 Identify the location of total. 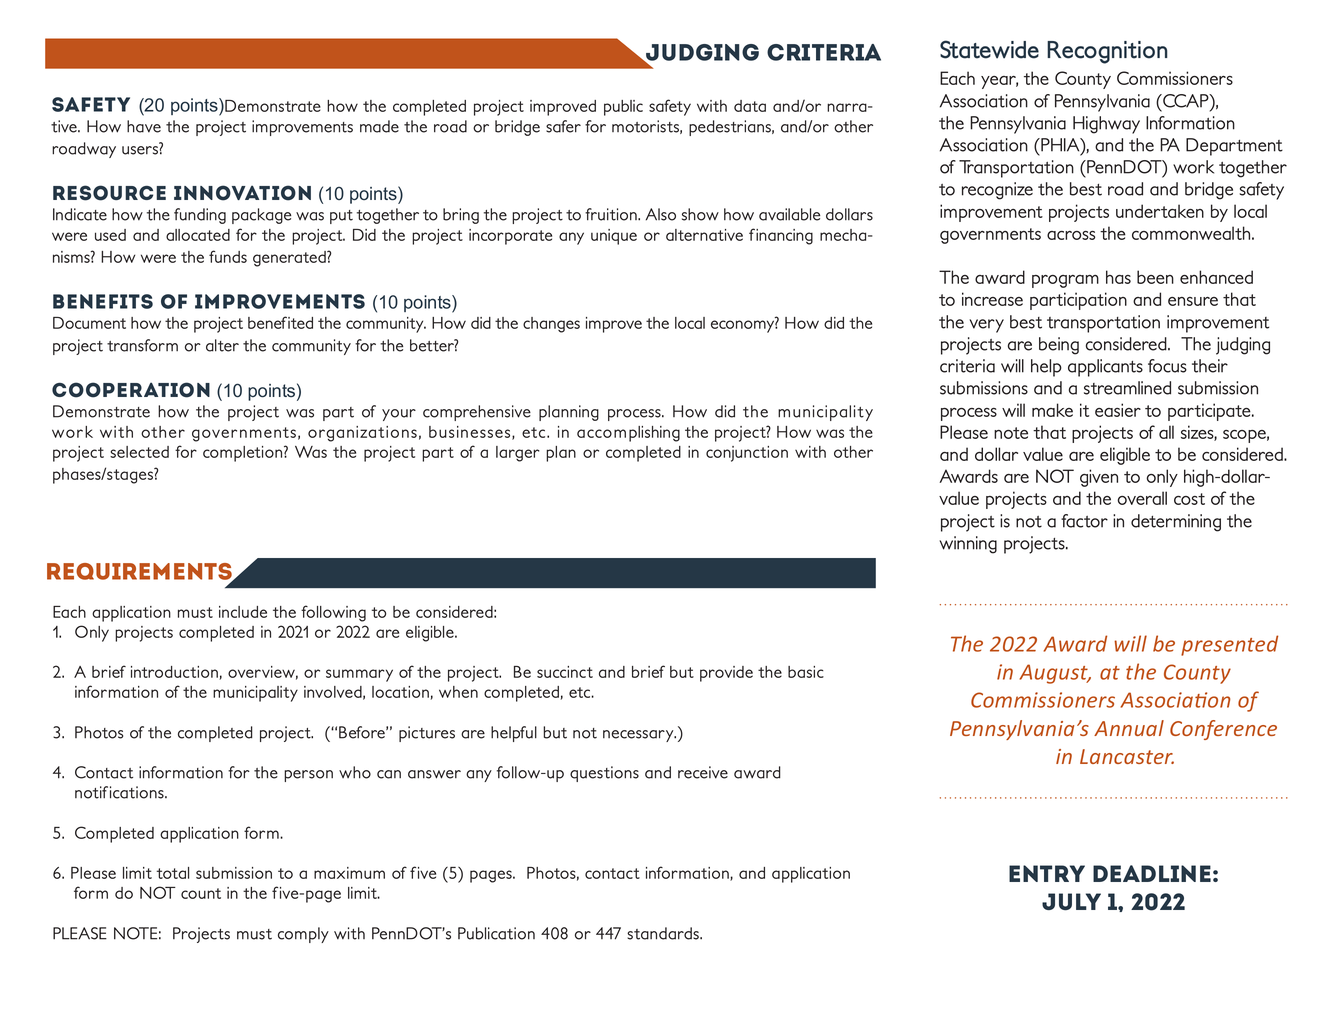
(173, 873).
